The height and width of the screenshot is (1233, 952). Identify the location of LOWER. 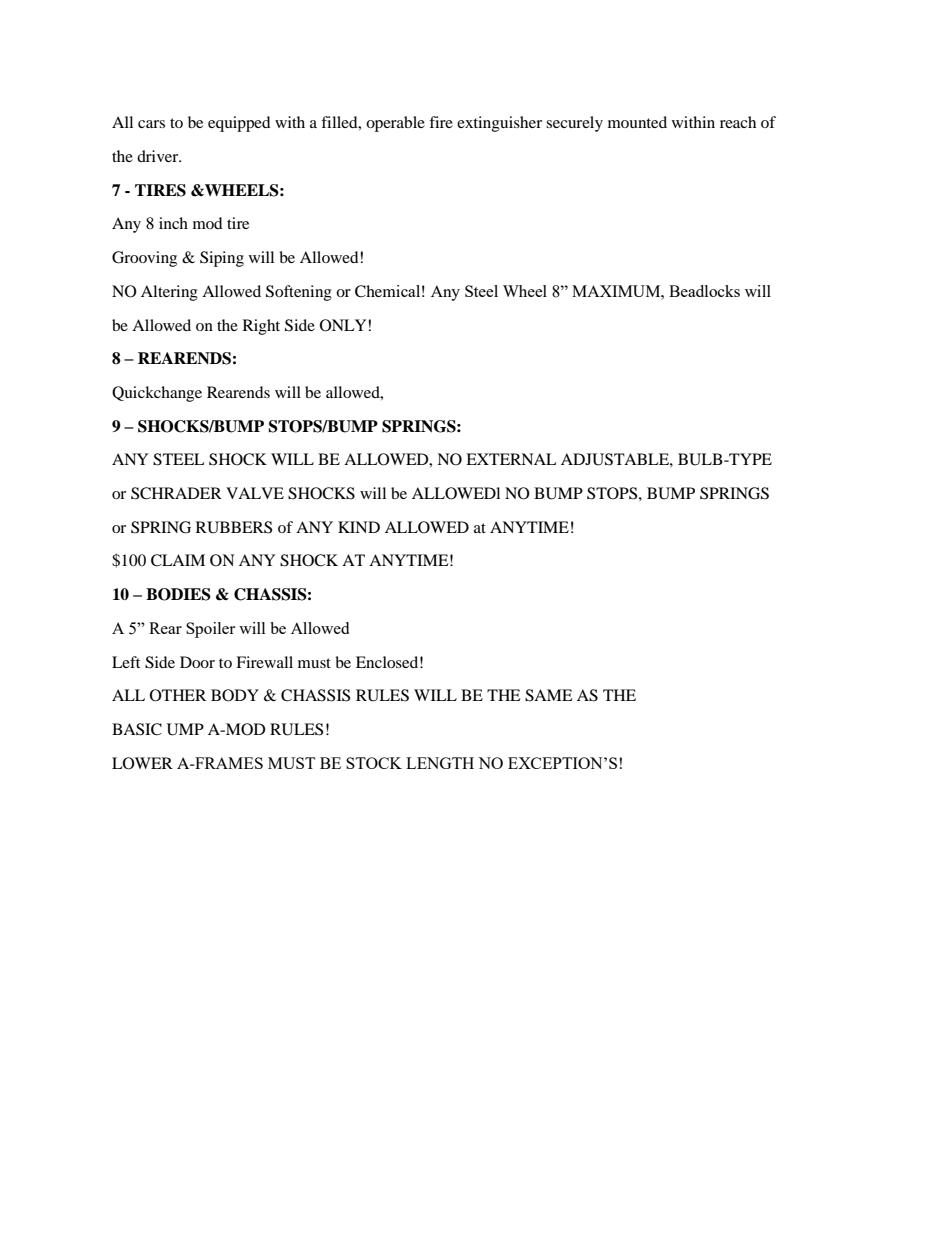
(142, 763).
